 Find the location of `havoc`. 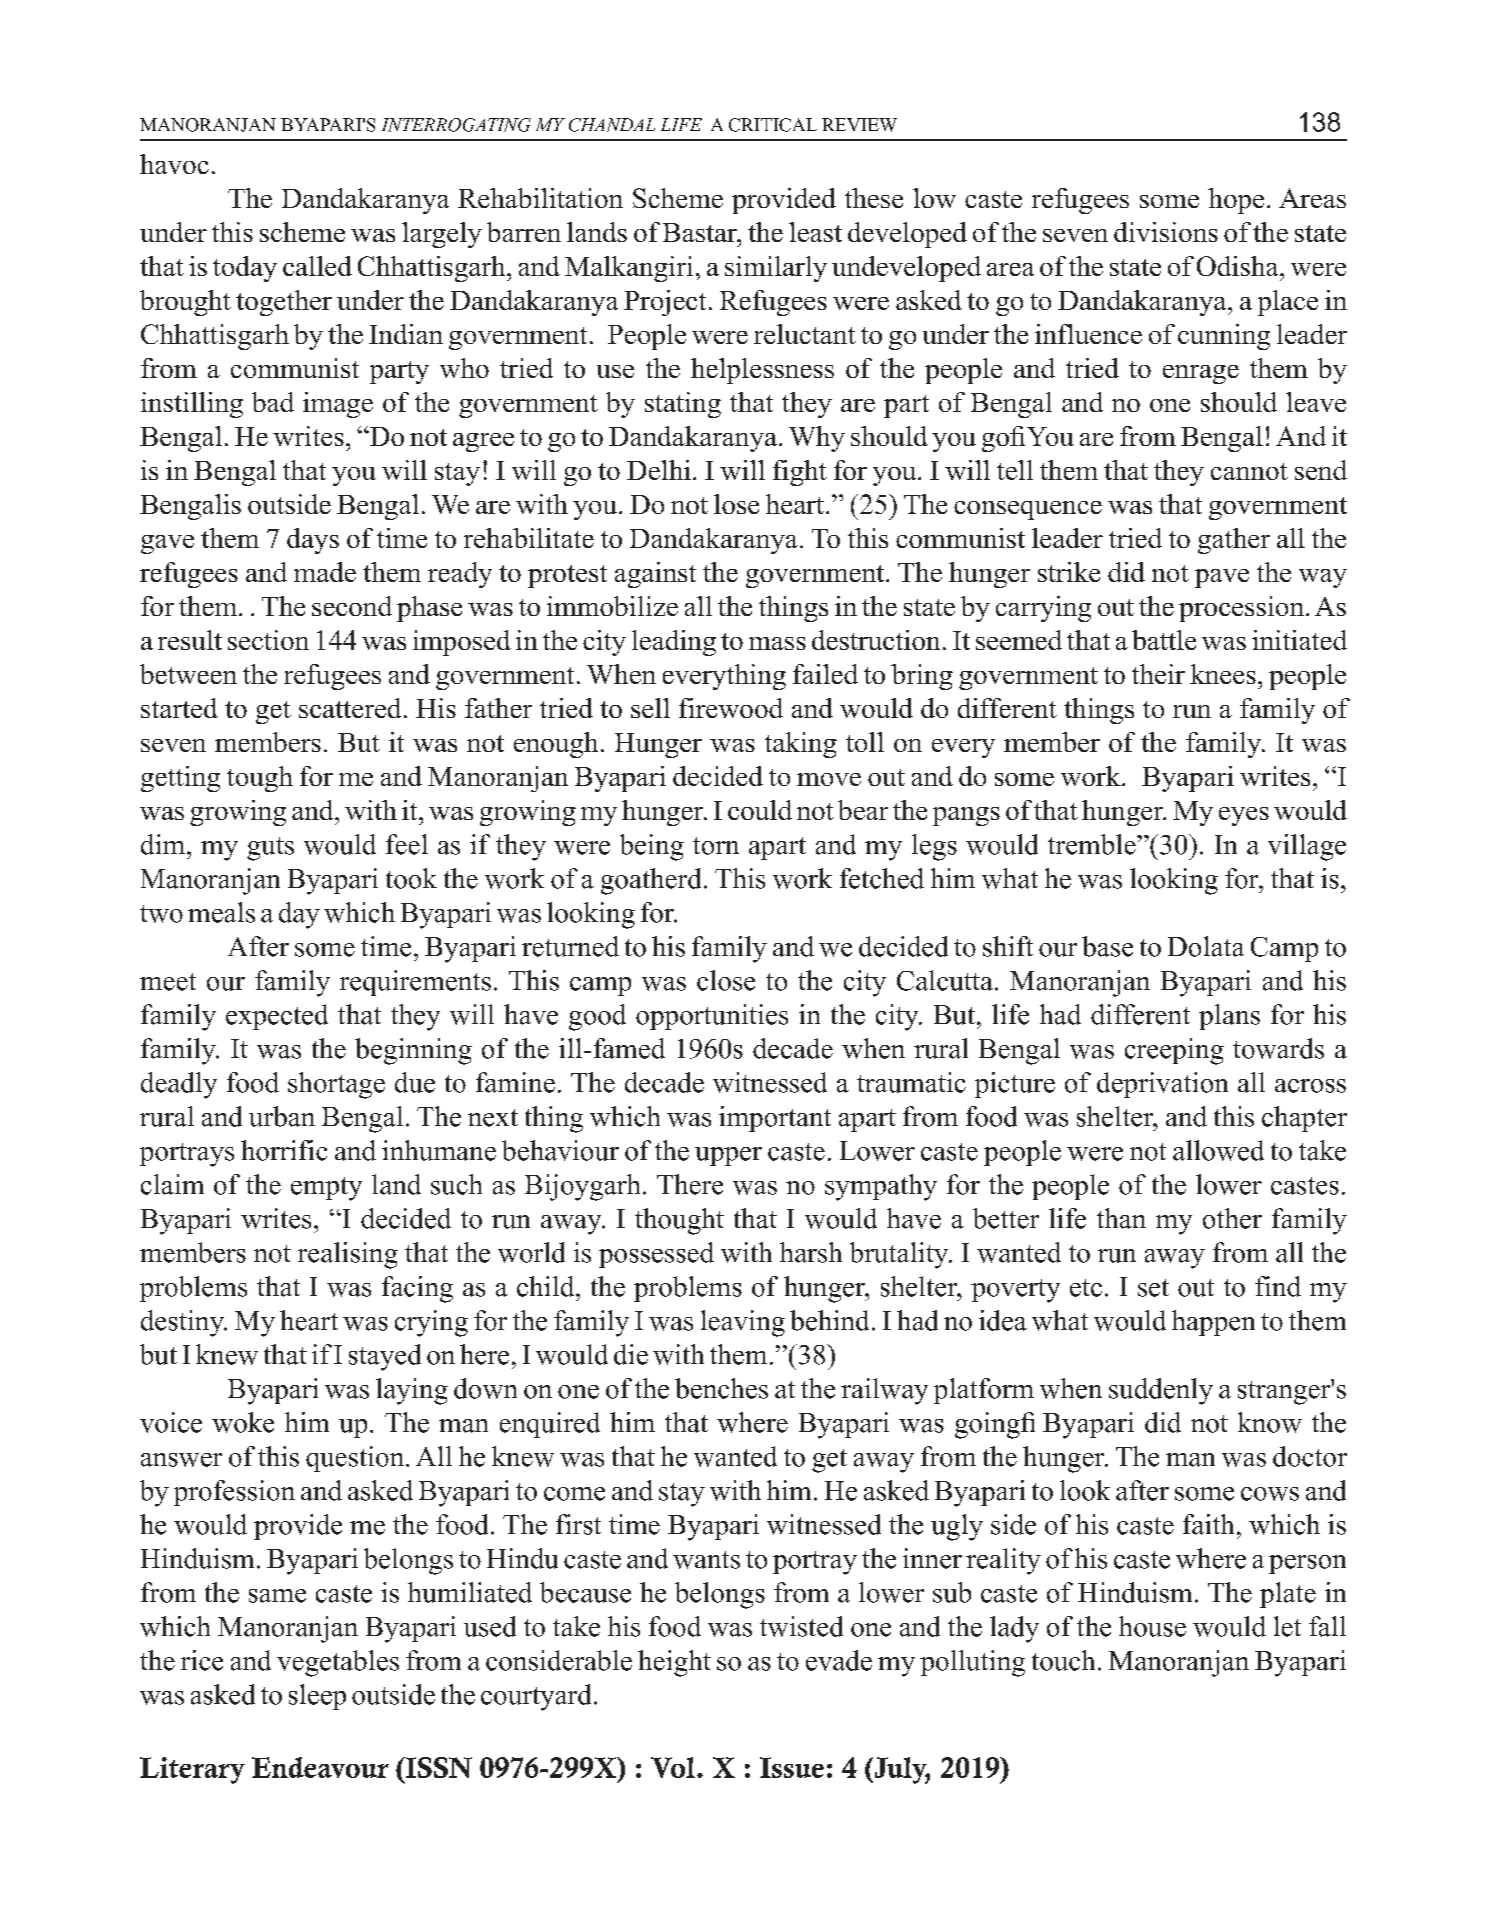

havoc is located at coordinates (174, 164).
